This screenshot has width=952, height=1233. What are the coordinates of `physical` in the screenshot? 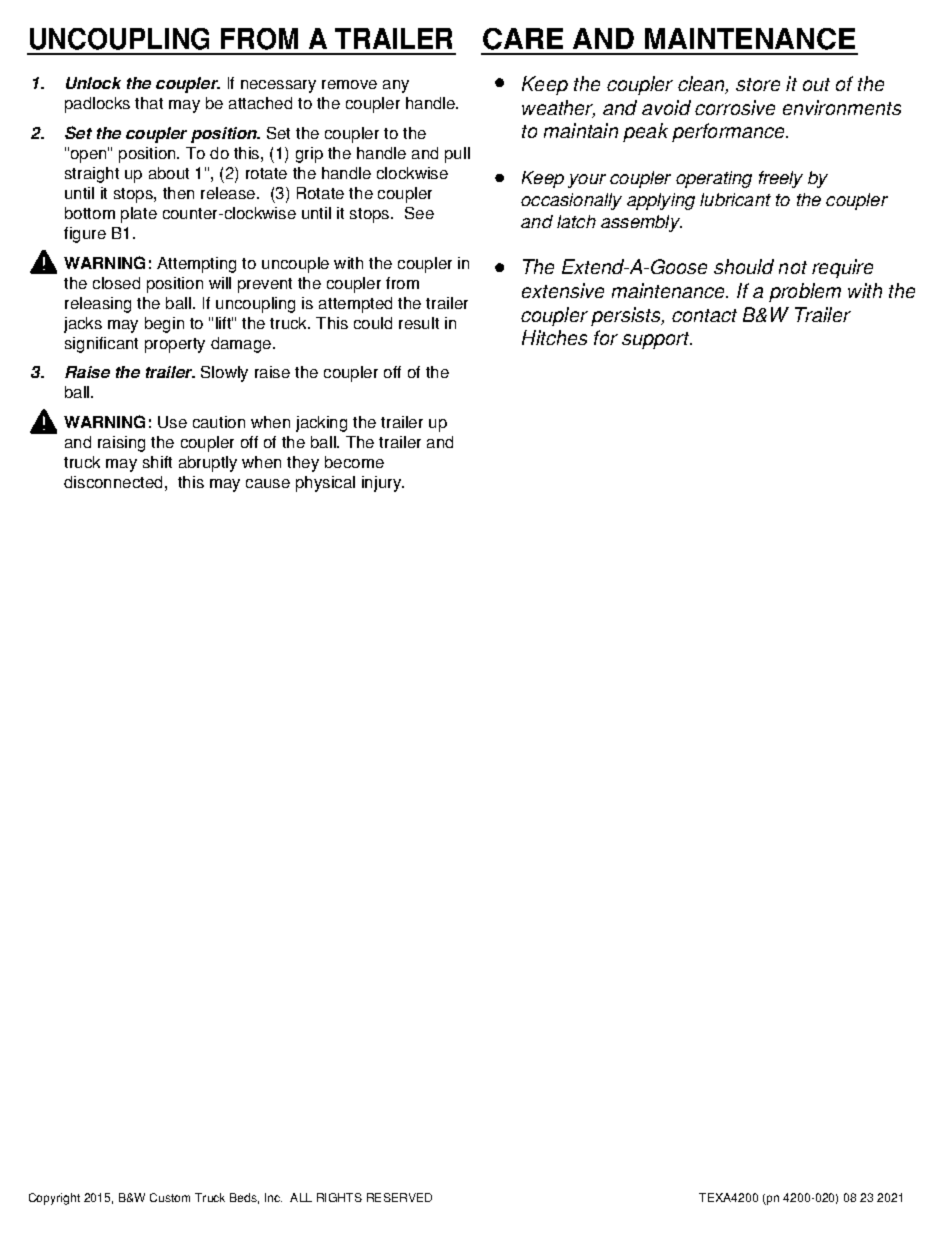 It's located at (325, 484).
